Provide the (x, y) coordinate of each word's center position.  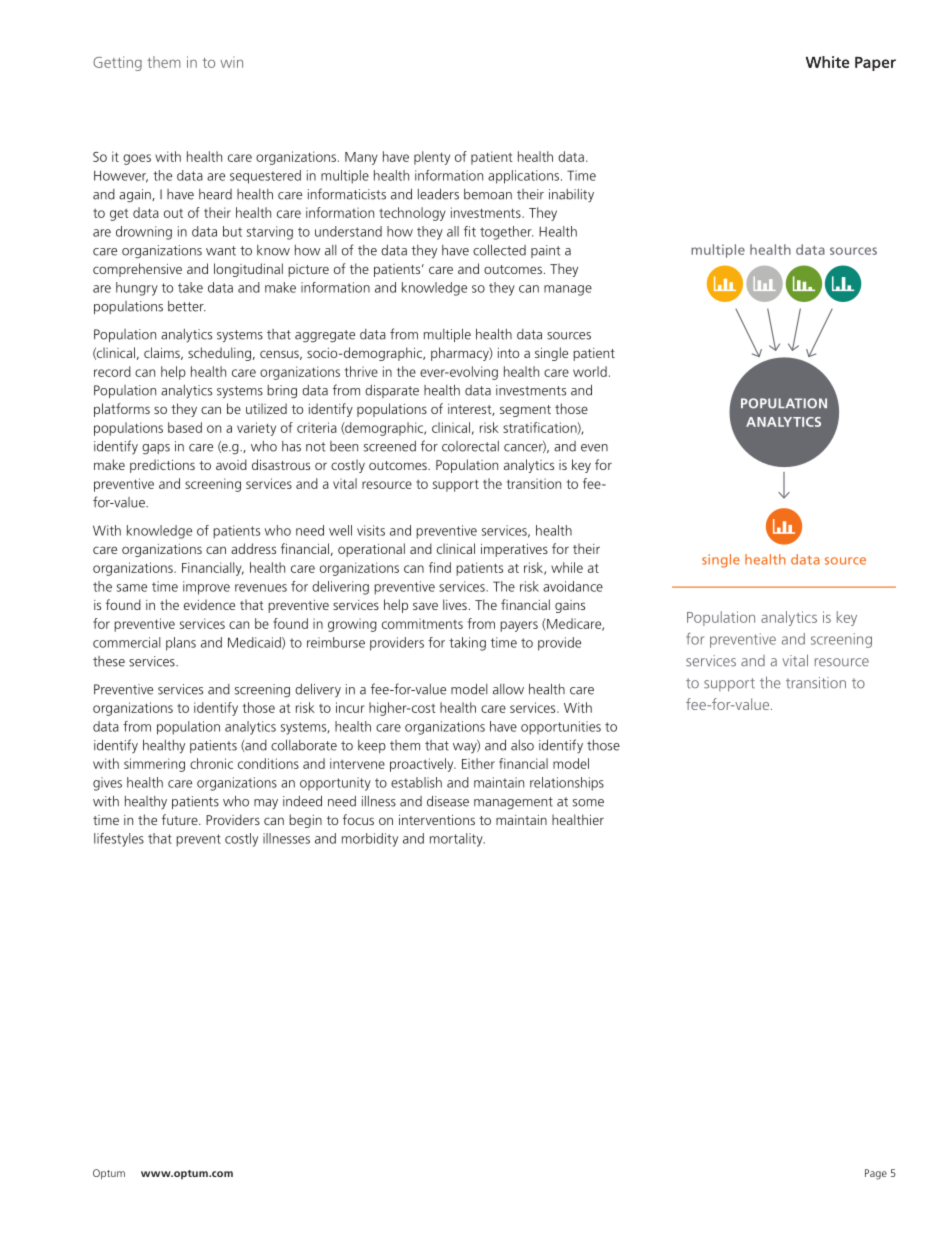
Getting (117, 63)
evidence (209, 604)
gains (570, 606)
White (828, 62)
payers (519, 626)
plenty (432, 158)
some (588, 803)
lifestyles (119, 840)
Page (876, 1174)
